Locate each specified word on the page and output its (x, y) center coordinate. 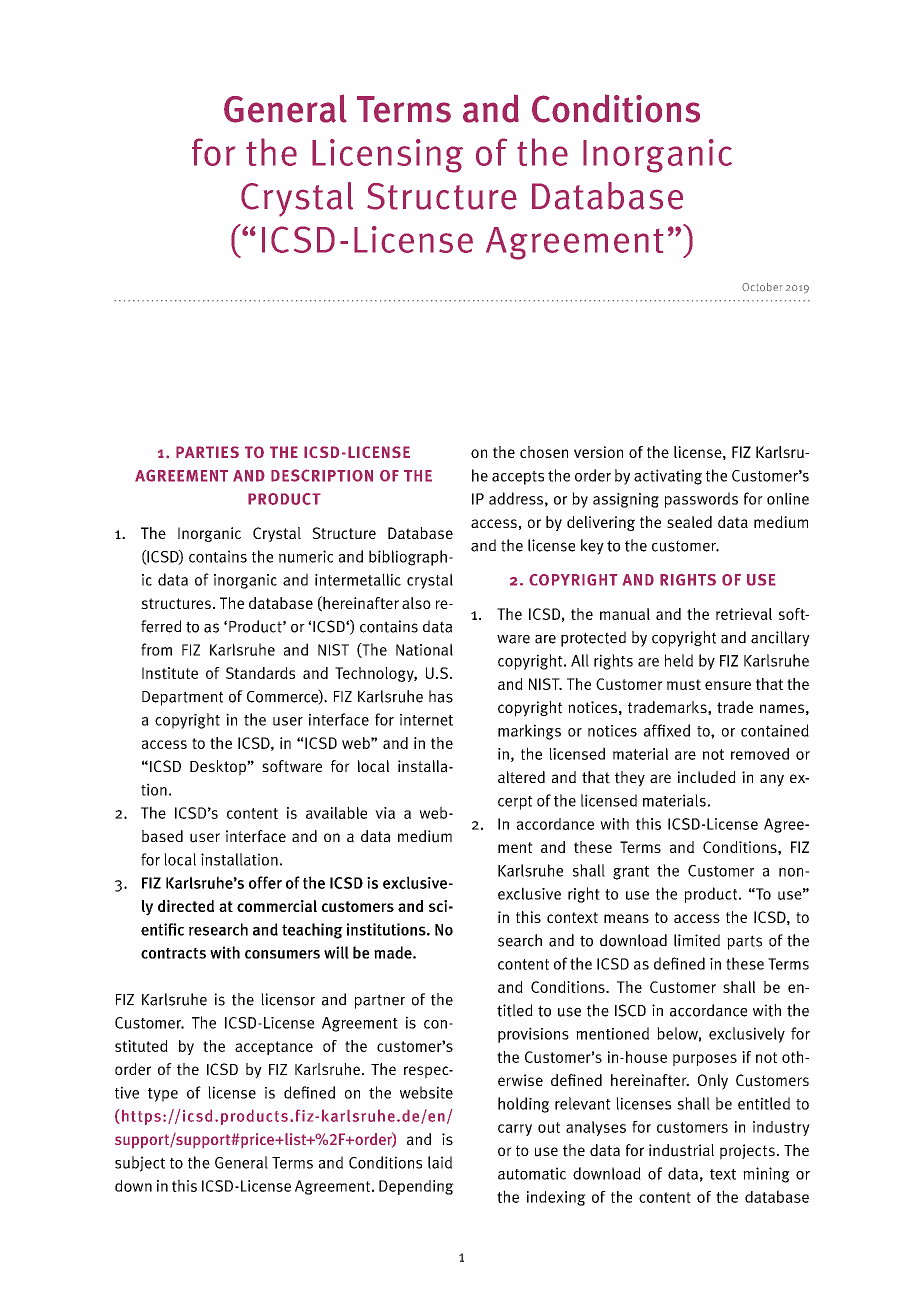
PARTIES (207, 452)
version (598, 452)
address (516, 498)
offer (265, 882)
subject (140, 1164)
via (385, 813)
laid (440, 1162)
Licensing (387, 156)
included (707, 777)
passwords (701, 500)
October (762, 287)
